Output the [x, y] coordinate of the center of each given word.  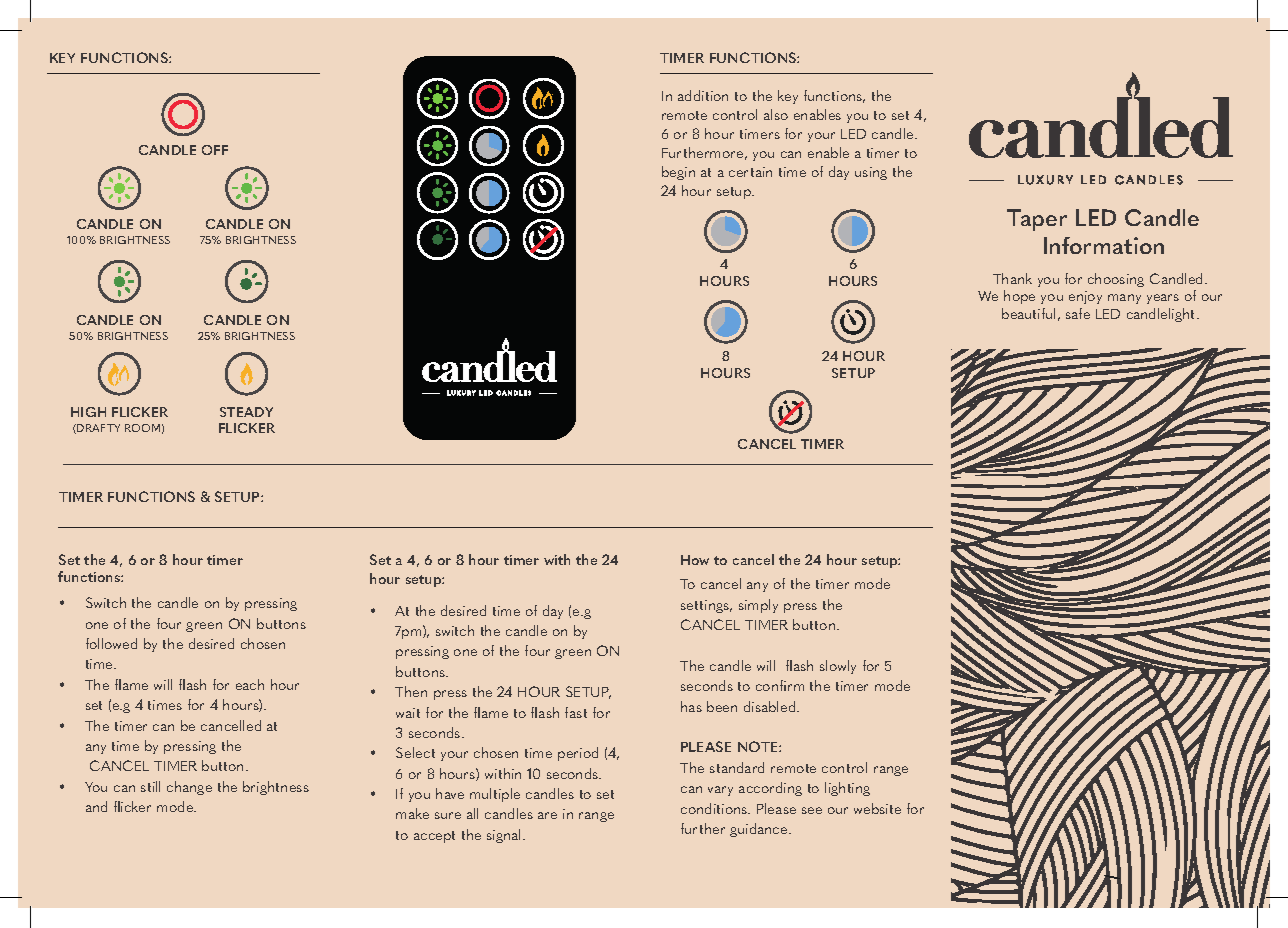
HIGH [88, 412]
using [871, 173]
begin [678, 173]
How [695, 560]
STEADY [246, 412]
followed [111, 643]
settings [706, 606]
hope [1019, 297]
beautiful [1028, 313]
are [547, 815]
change [189, 788]
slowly [838, 667]
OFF [215, 150]
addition [703, 95]
